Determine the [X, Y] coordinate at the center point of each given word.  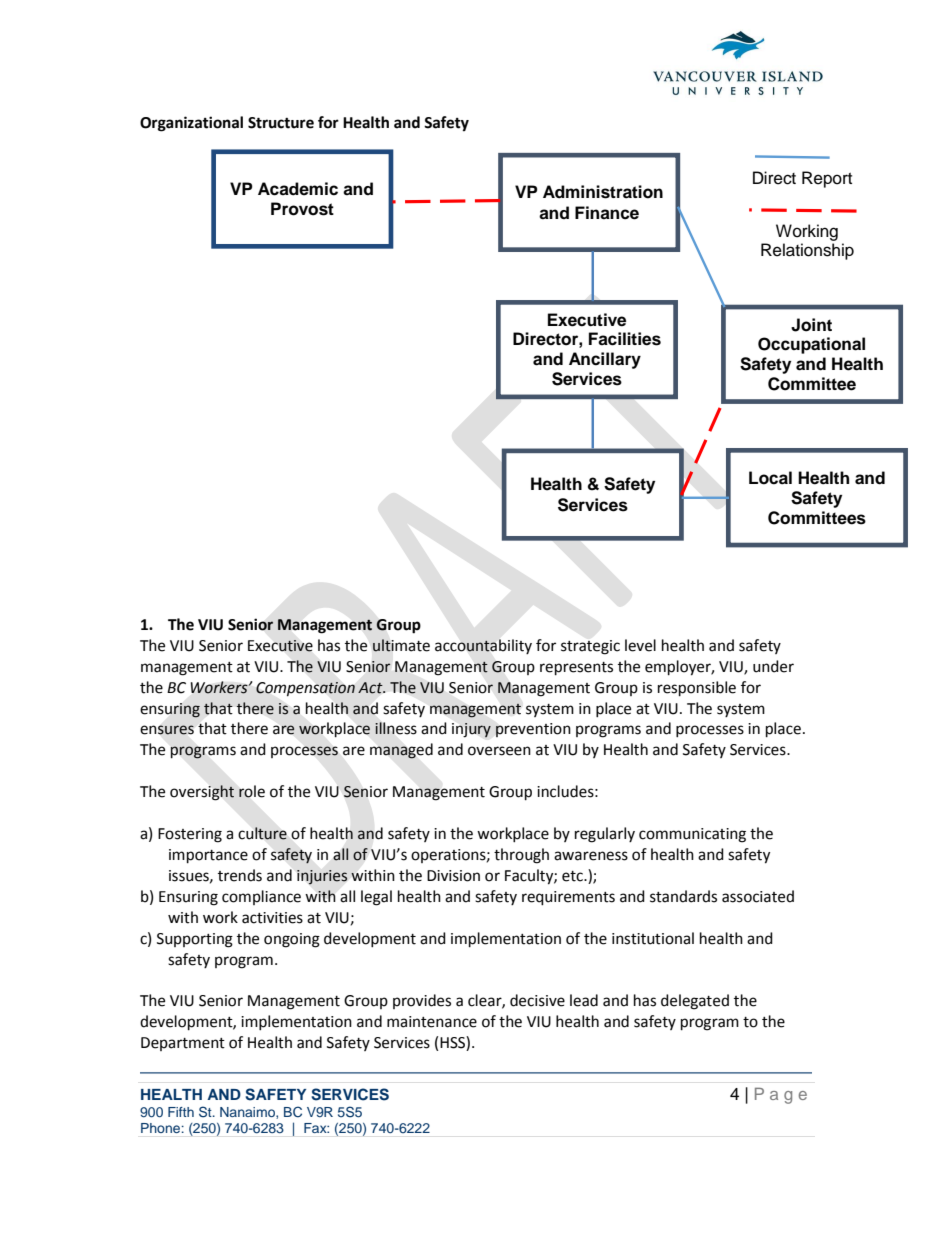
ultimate [401, 645]
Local [770, 478]
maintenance [432, 1022]
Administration [603, 192]
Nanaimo [248, 1113]
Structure [281, 123]
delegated [695, 1002]
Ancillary [605, 360]
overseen [499, 751]
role [252, 791]
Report [827, 179]
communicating [692, 835]
